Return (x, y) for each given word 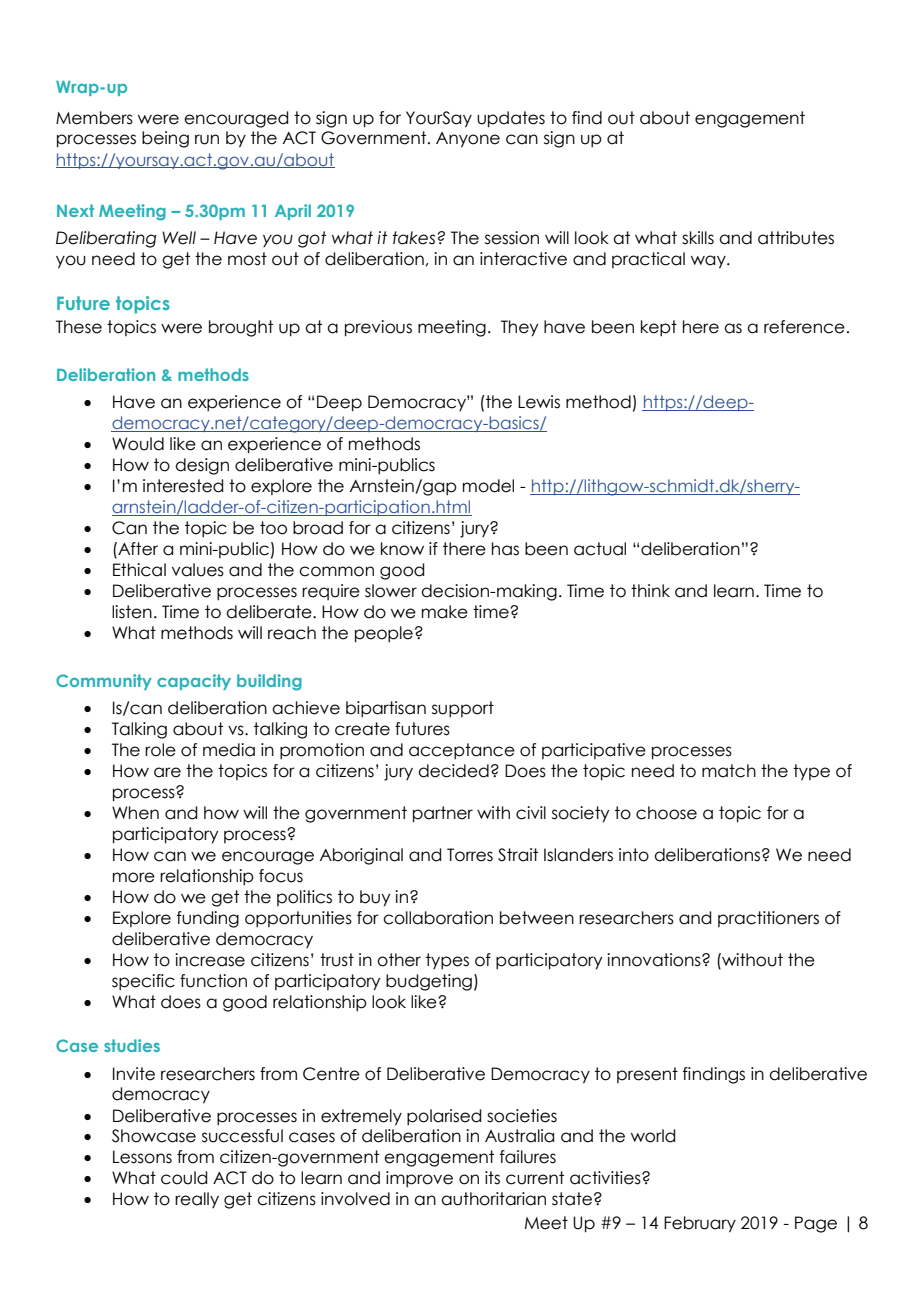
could (184, 1178)
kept (659, 328)
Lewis (539, 402)
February (700, 1224)
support (463, 709)
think (650, 590)
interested (183, 486)
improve (419, 1179)
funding (208, 919)
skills (698, 238)
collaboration (438, 918)
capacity (194, 682)
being (165, 139)
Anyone (468, 140)
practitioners (768, 919)
